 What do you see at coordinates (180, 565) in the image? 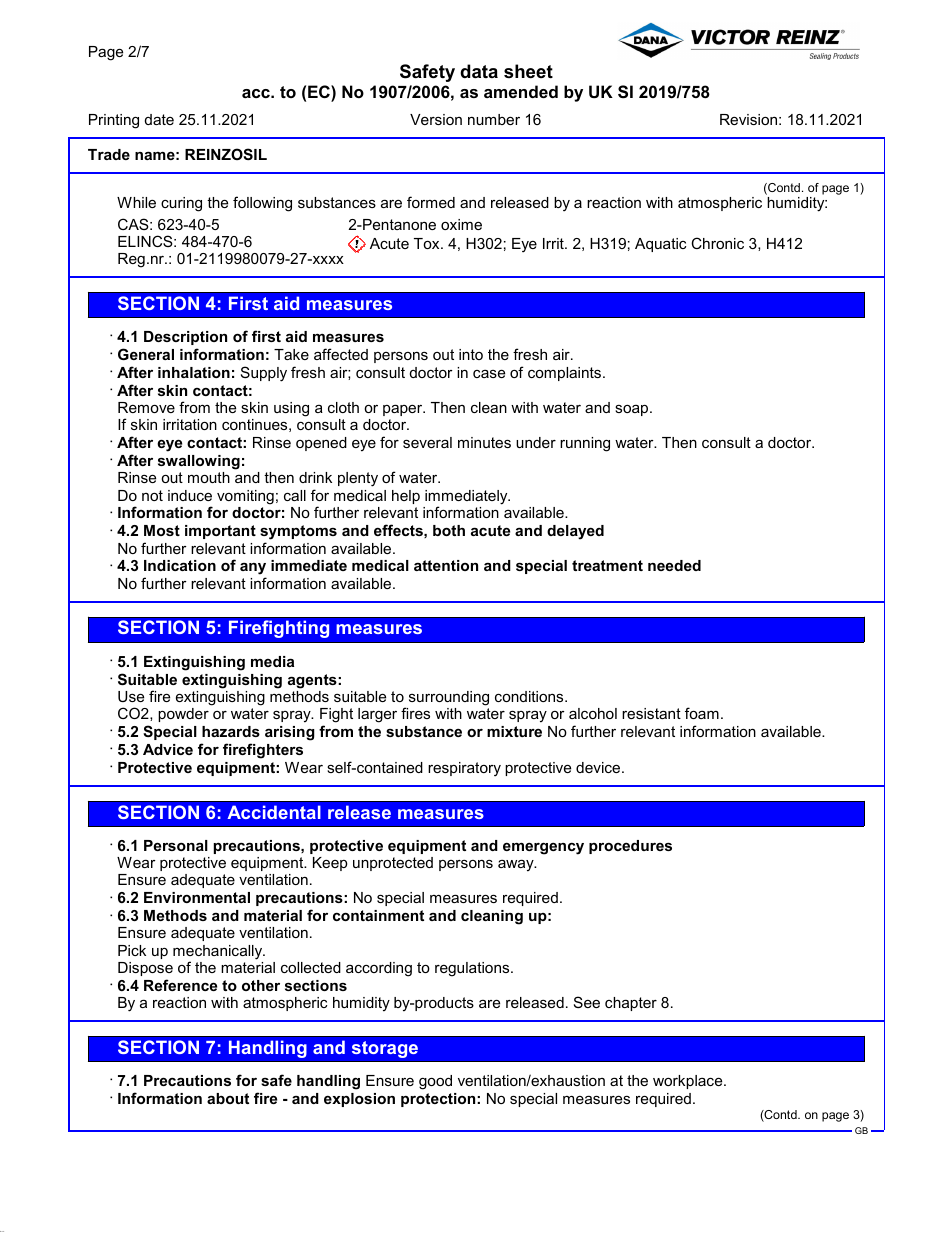
I see `Indication` at bounding box center [180, 565].
